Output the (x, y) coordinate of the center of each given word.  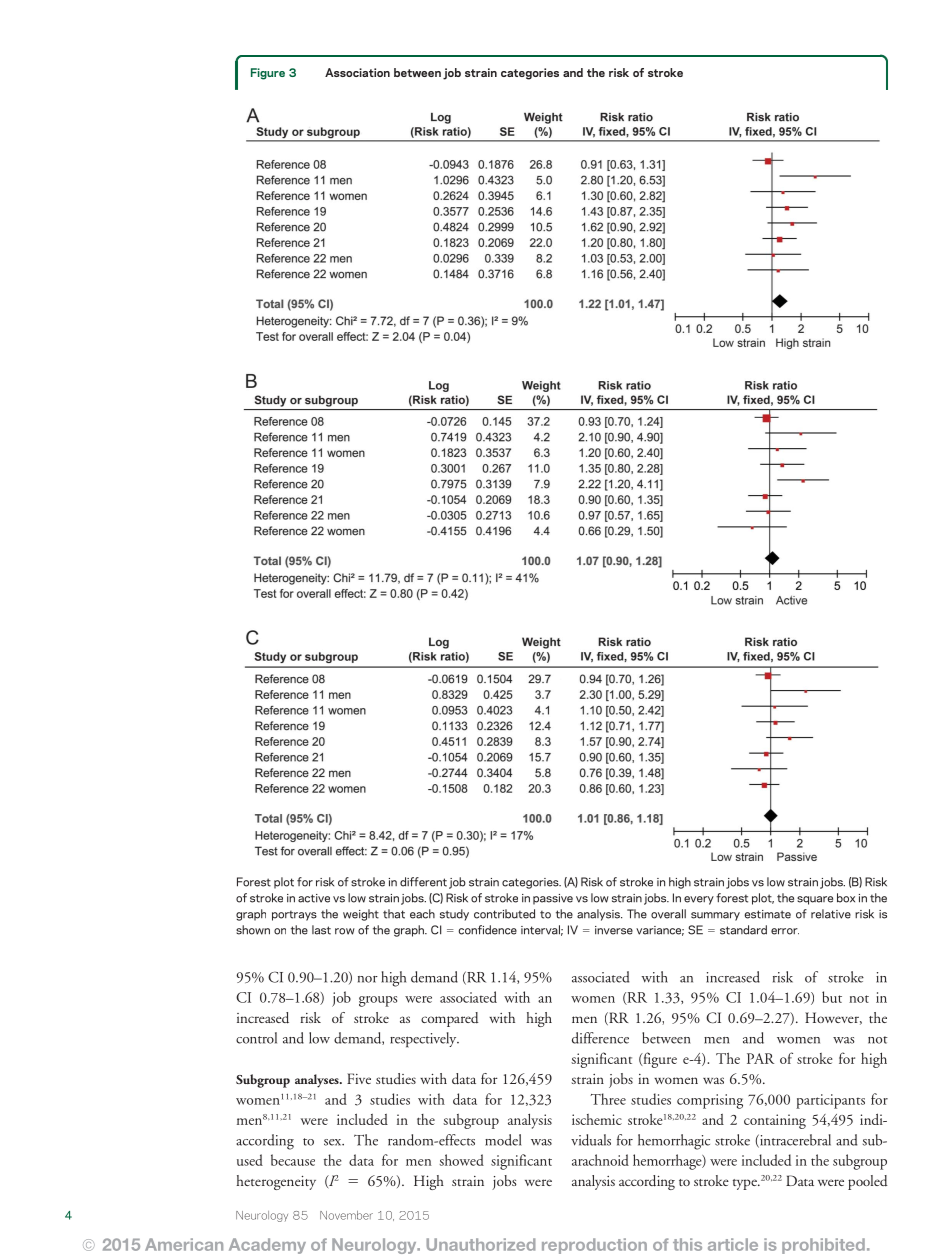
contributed (504, 914)
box (846, 898)
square (815, 900)
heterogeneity (276, 1182)
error (785, 931)
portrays (294, 916)
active (314, 898)
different (423, 882)
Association (357, 72)
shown (253, 930)
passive (553, 899)
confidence (487, 930)
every (699, 900)
